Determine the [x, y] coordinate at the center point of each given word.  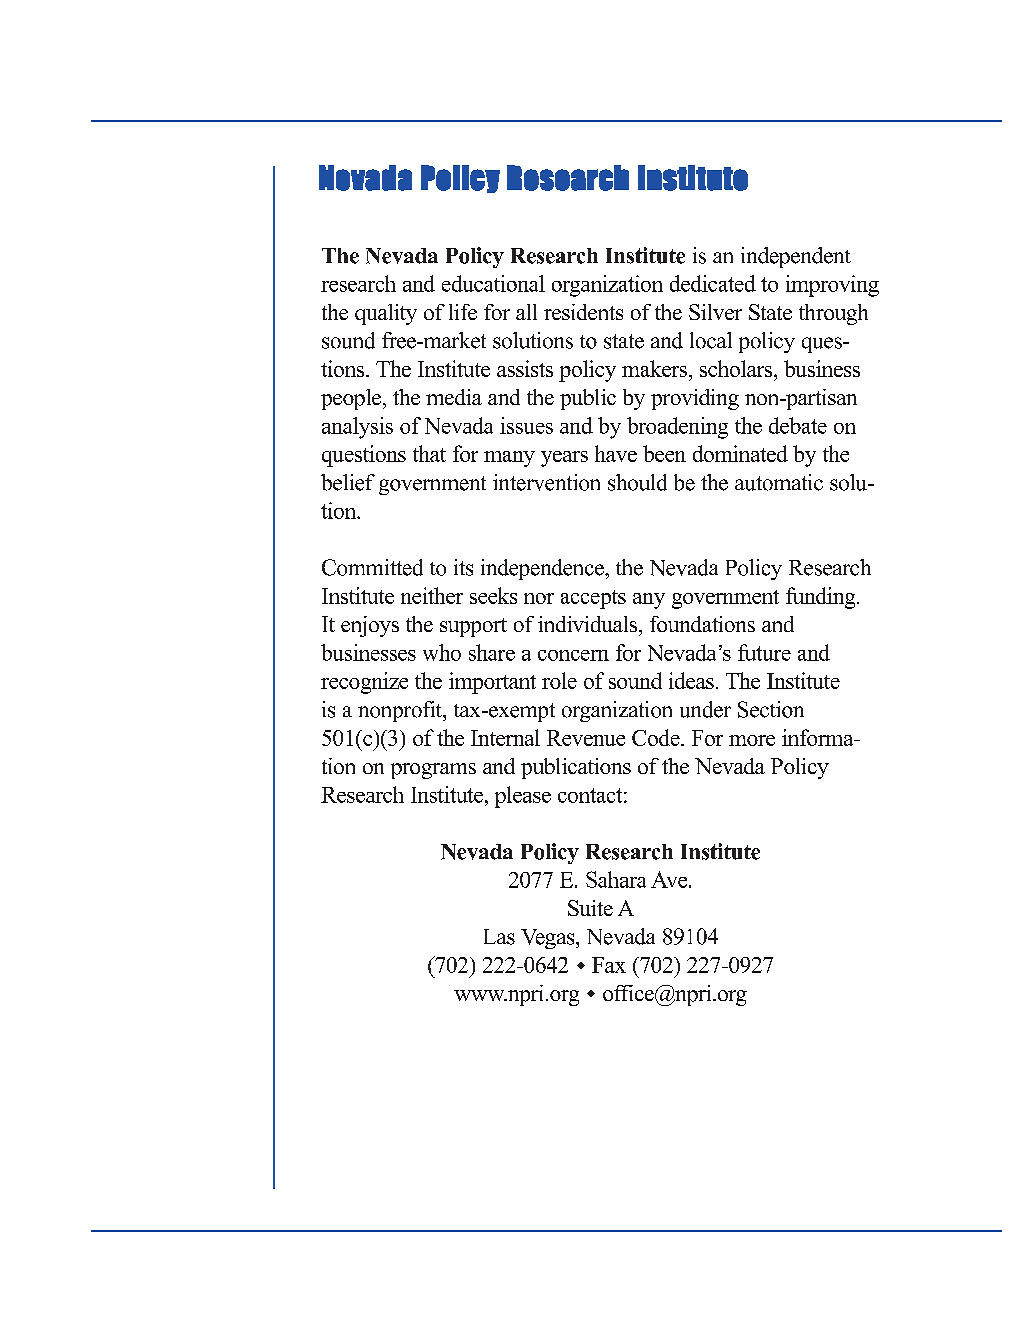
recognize [364, 683]
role [559, 680]
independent [796, 257]
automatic [779, 482]
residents [583, 312]
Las [499, 937]
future [764, 652]
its [463, 567]
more [752, 740]
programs [433, 771]
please [523, 797]
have [616, 453]
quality [386, 314]
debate [798, 425]
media [454, 397]
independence [543, 569]
